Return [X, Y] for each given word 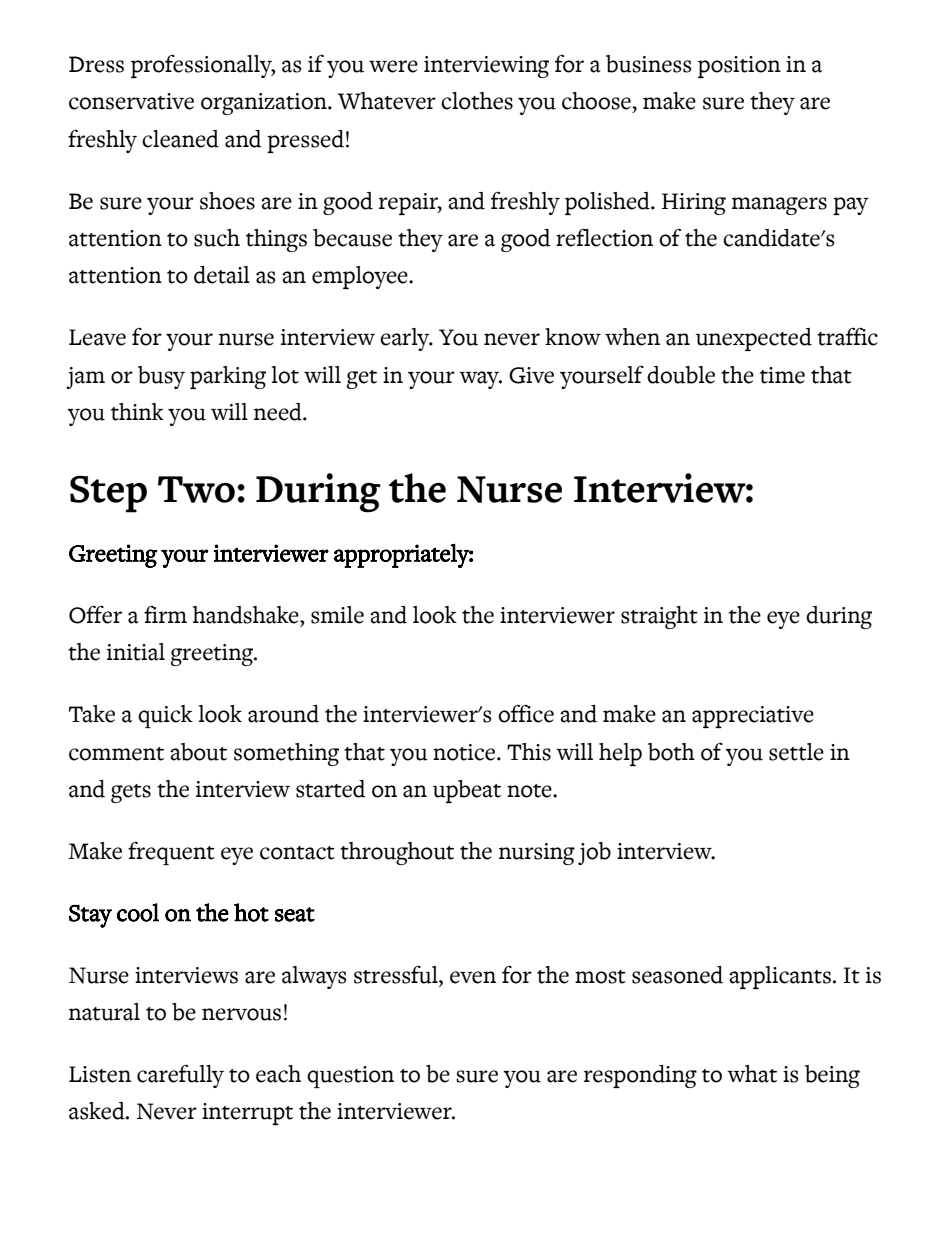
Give [531, 375]
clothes [477, 101]
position [739, 67]
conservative [131, 101]
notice [465, 752]
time [782, 375]
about [198, 752]
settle [796, 752]
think [137, 412]
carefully [180, 1076]
